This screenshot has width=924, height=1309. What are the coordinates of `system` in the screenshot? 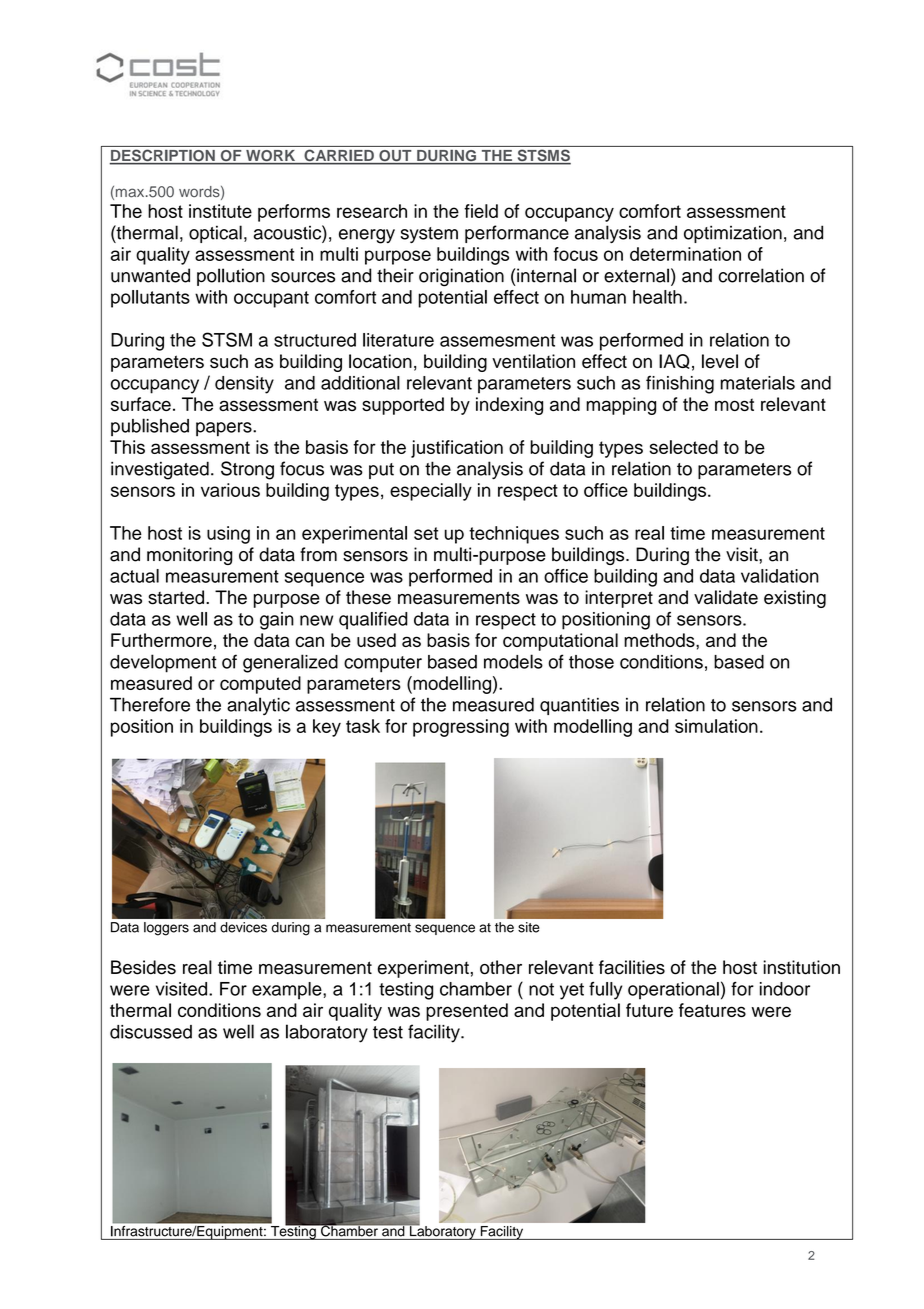 It's located at (429, 235).
